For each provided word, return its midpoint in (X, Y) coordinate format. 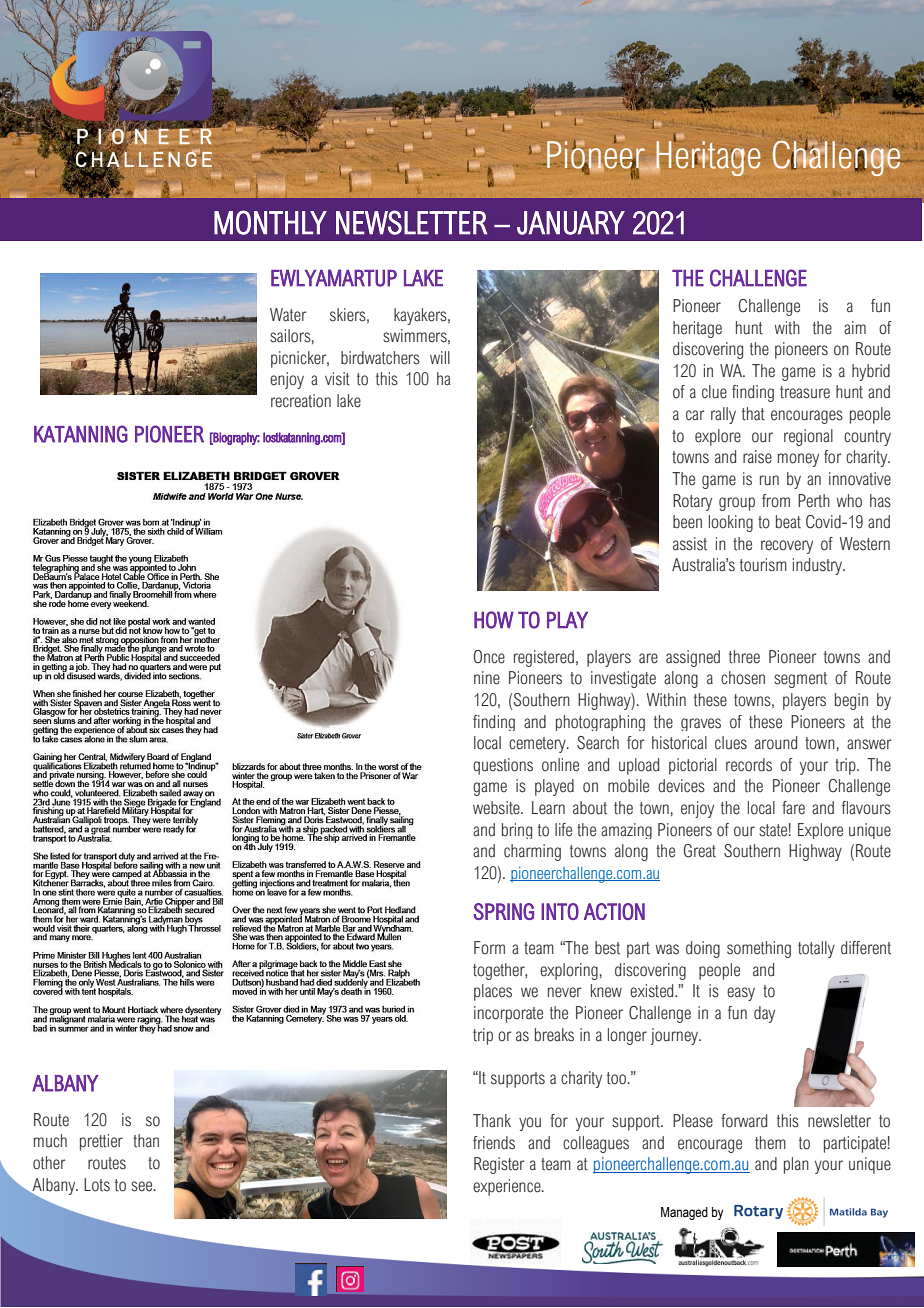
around (776, 743)
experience (508, 1187)
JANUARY (571, 223)
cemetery (538, 745)
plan (796, 1165)
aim (855, 327)
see (143, 1186)
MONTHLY (270, 222)
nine (487, 678)
